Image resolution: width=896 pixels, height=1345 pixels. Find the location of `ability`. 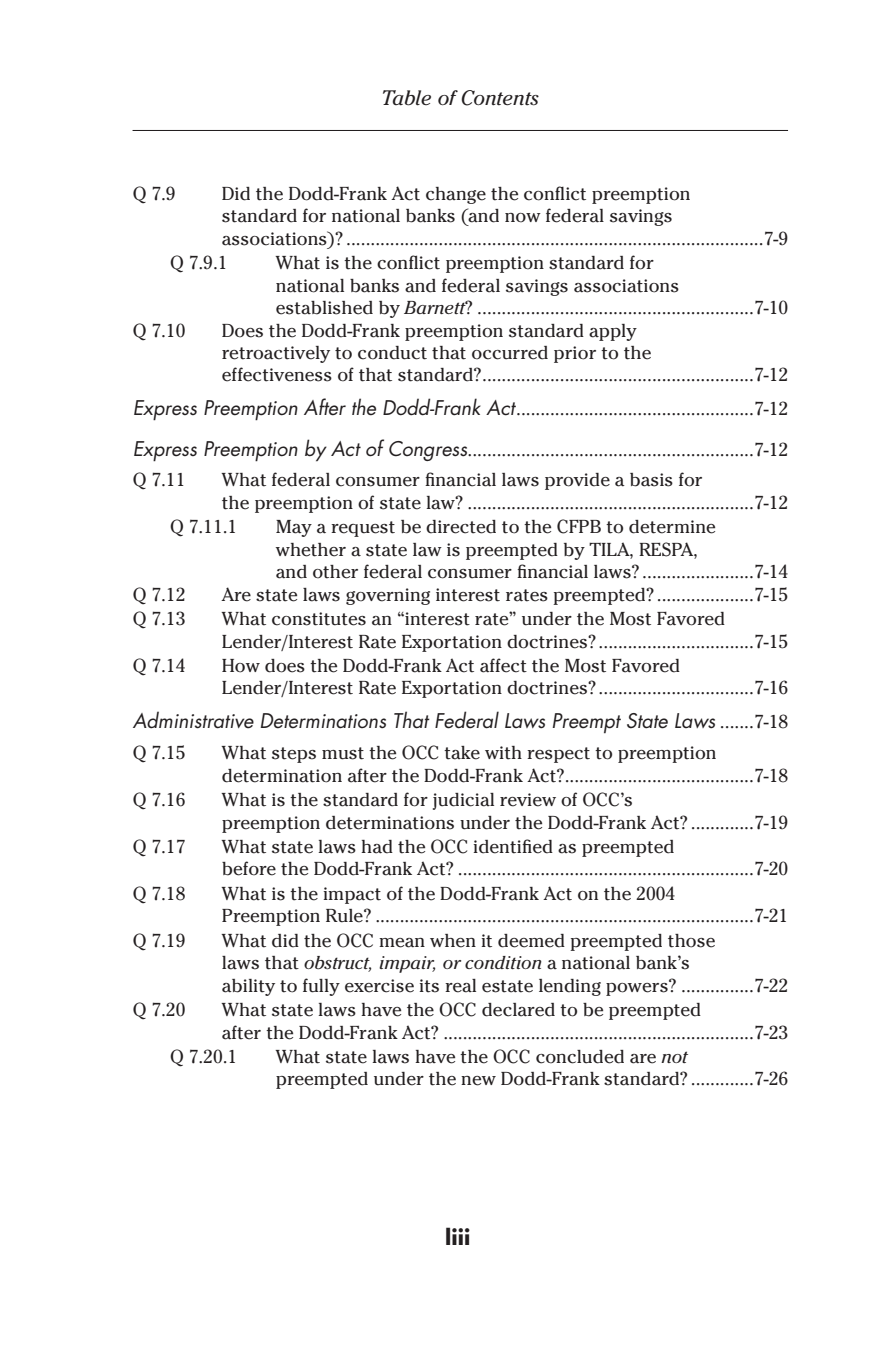

ability is located at coordinates (248, 987).
